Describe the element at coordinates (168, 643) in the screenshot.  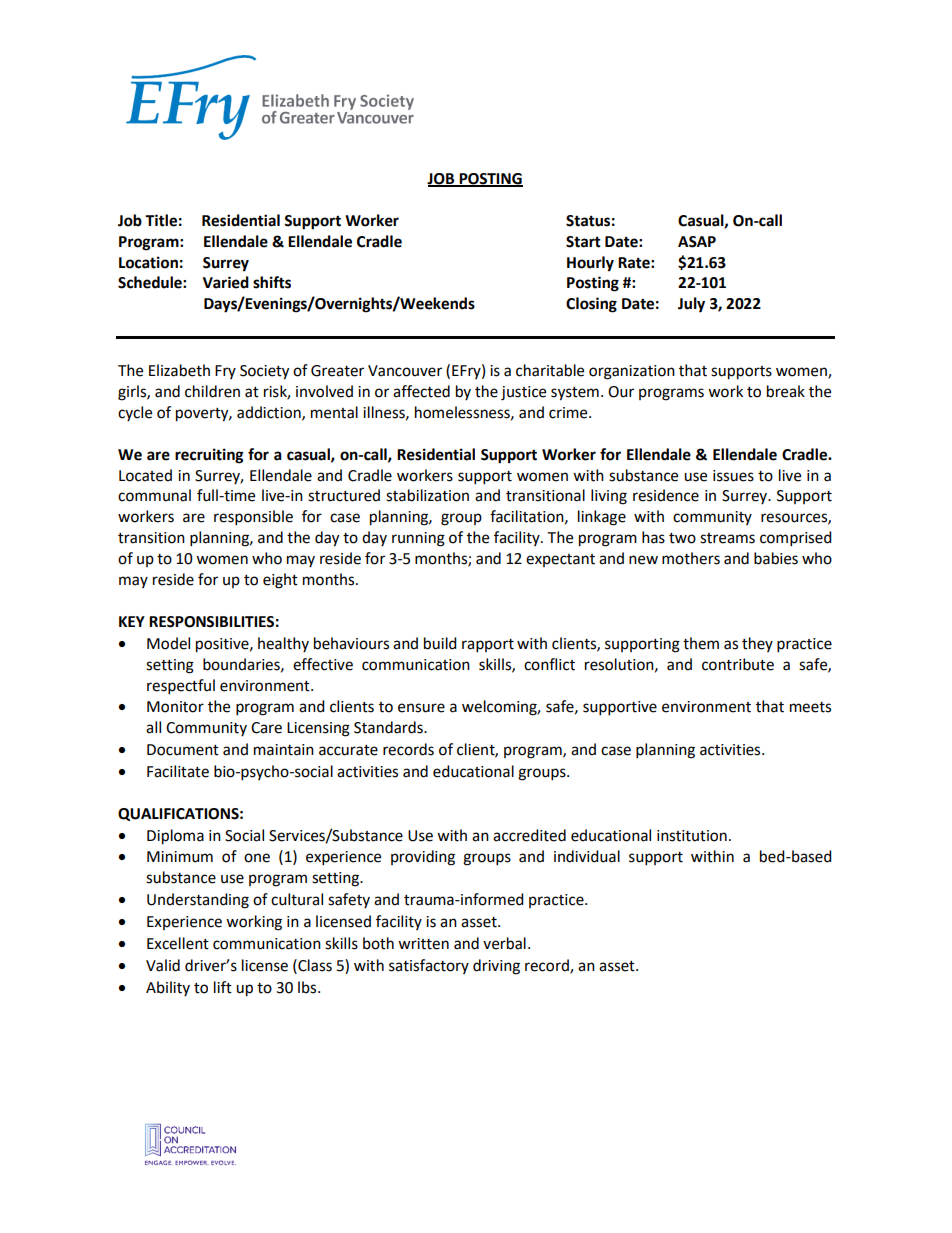
I see `Model` at that location.
